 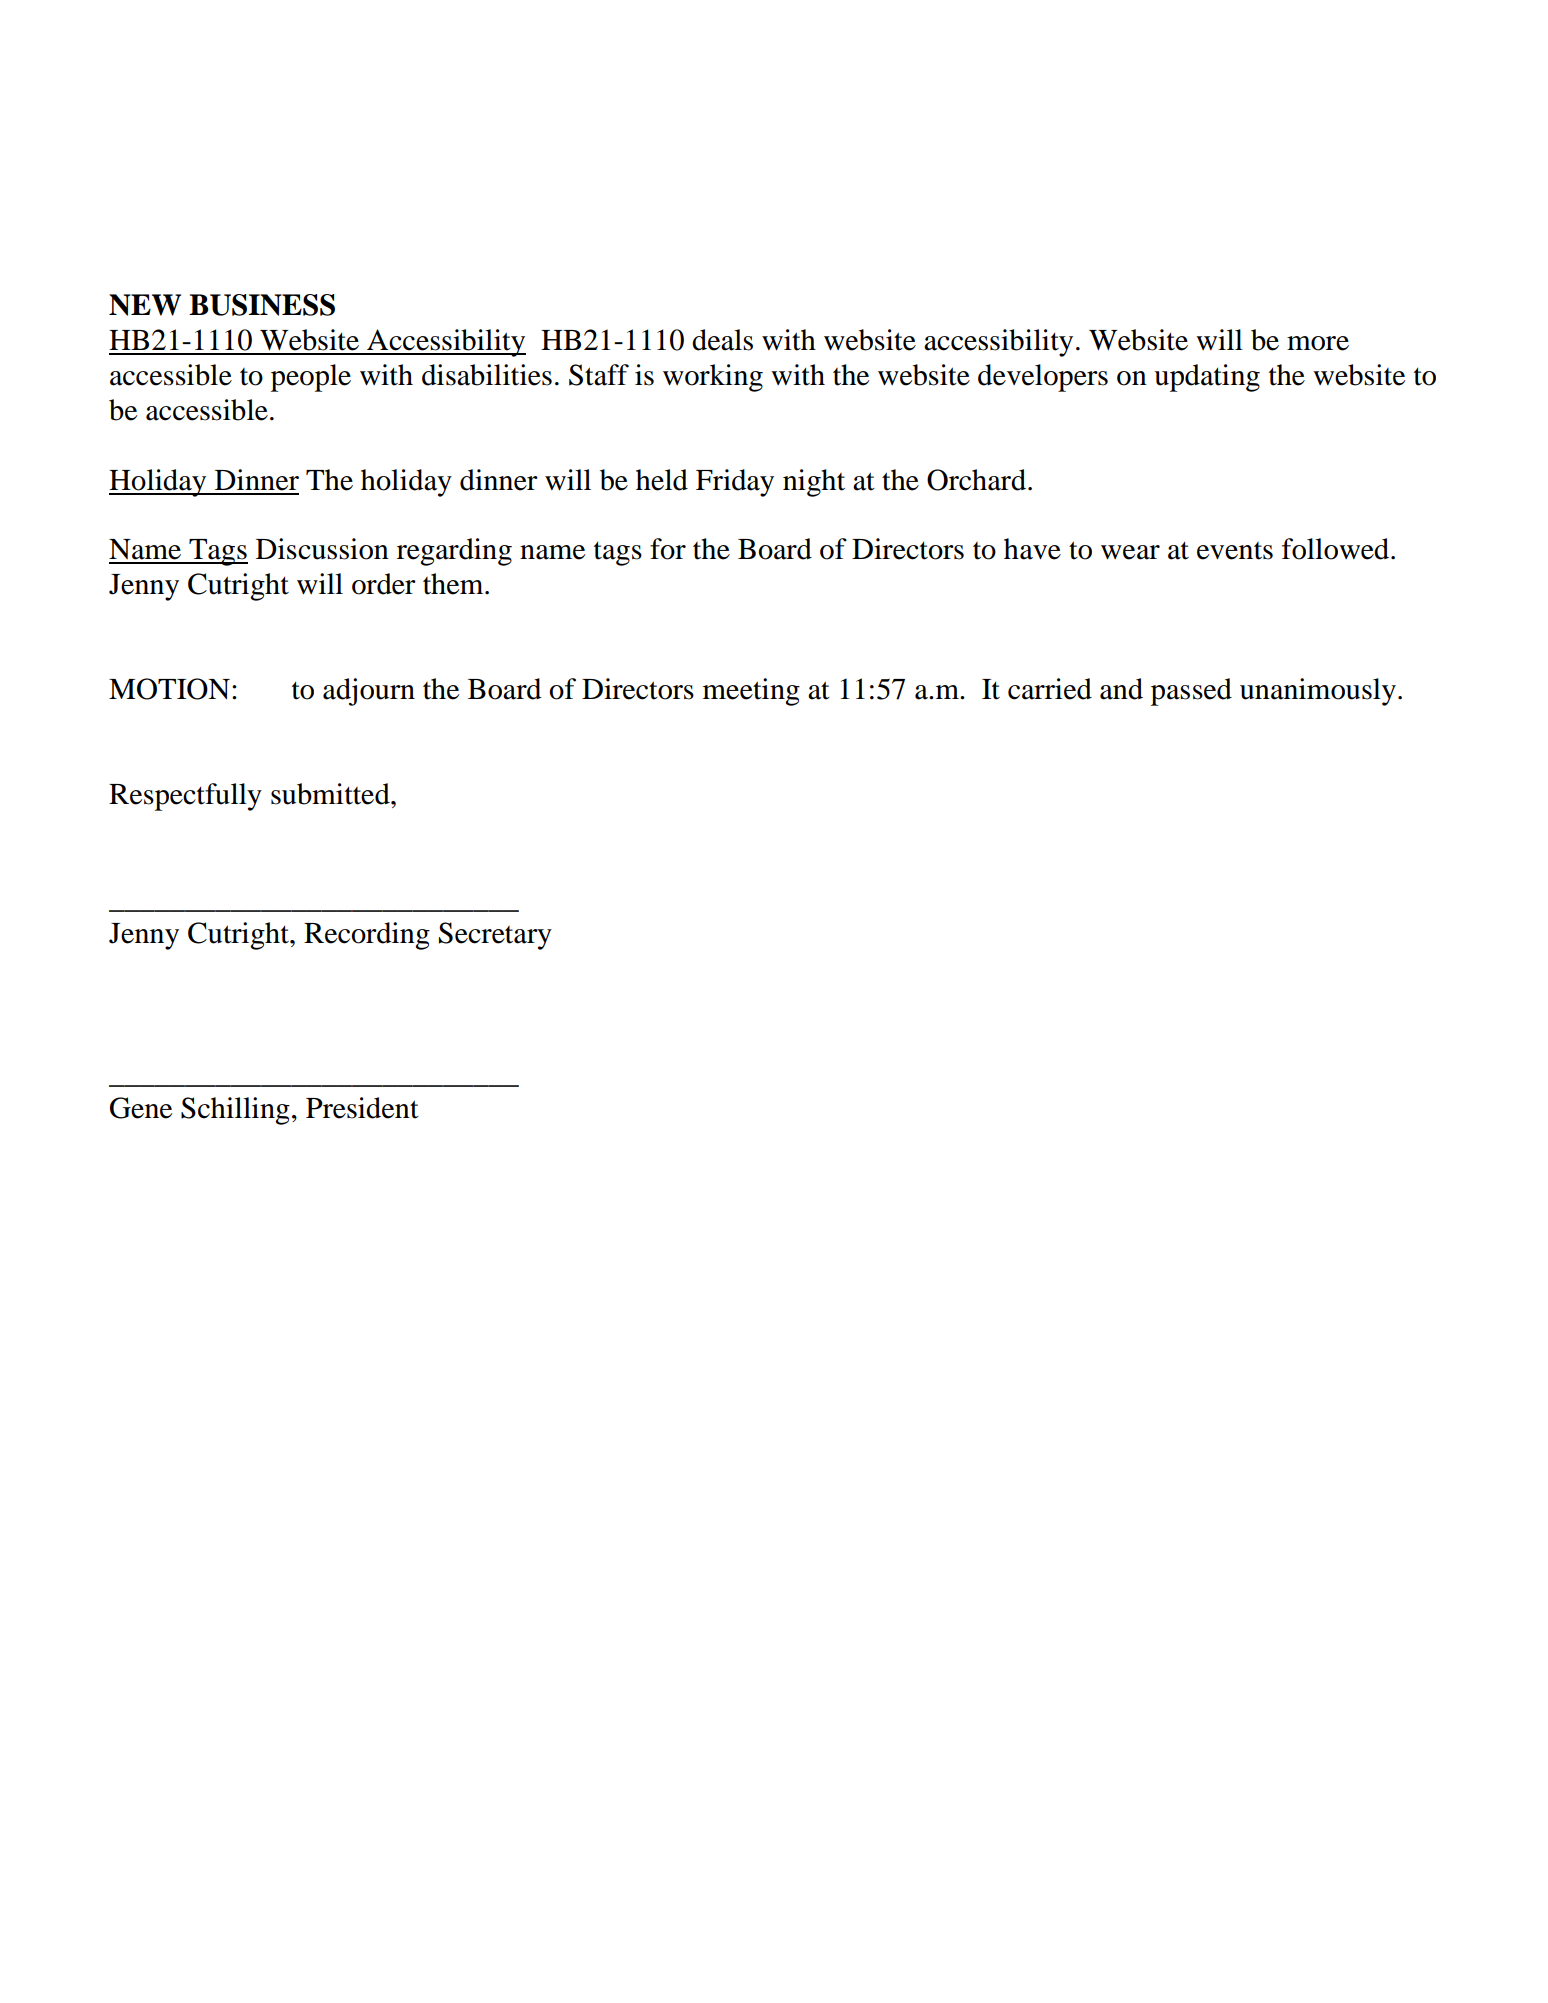 I want to click on unanimously, so click(x=1318, y=692).
